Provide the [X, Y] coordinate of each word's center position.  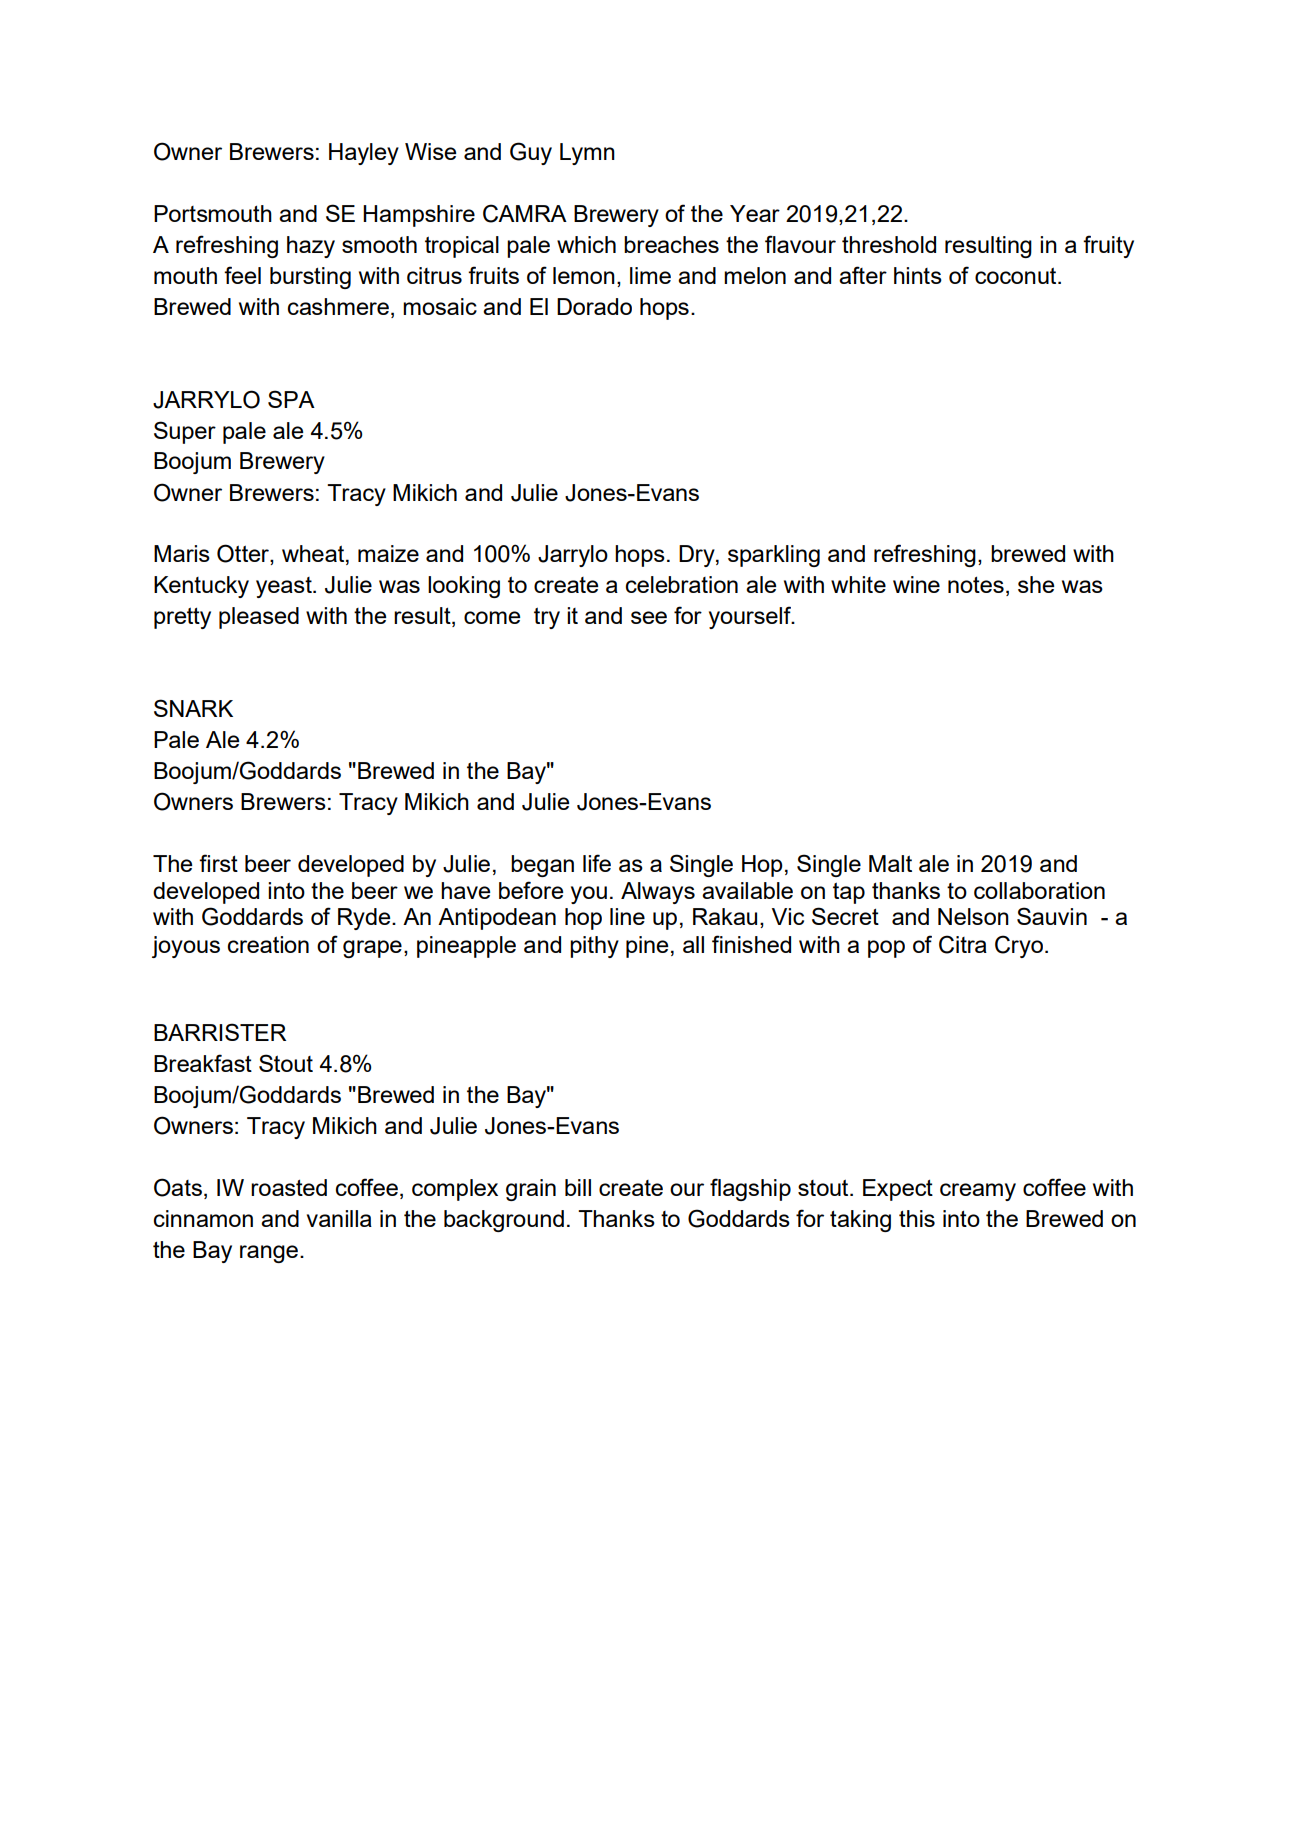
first [218, 863]
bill [578, 1187]
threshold [889, 244]
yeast [285, 587]
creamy [978, 1192]
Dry [698, 556]
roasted [289, 1187]
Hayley [364, 154]
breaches [671, 244]
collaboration [1039, 890]
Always [658, 893]
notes [976, 584]
